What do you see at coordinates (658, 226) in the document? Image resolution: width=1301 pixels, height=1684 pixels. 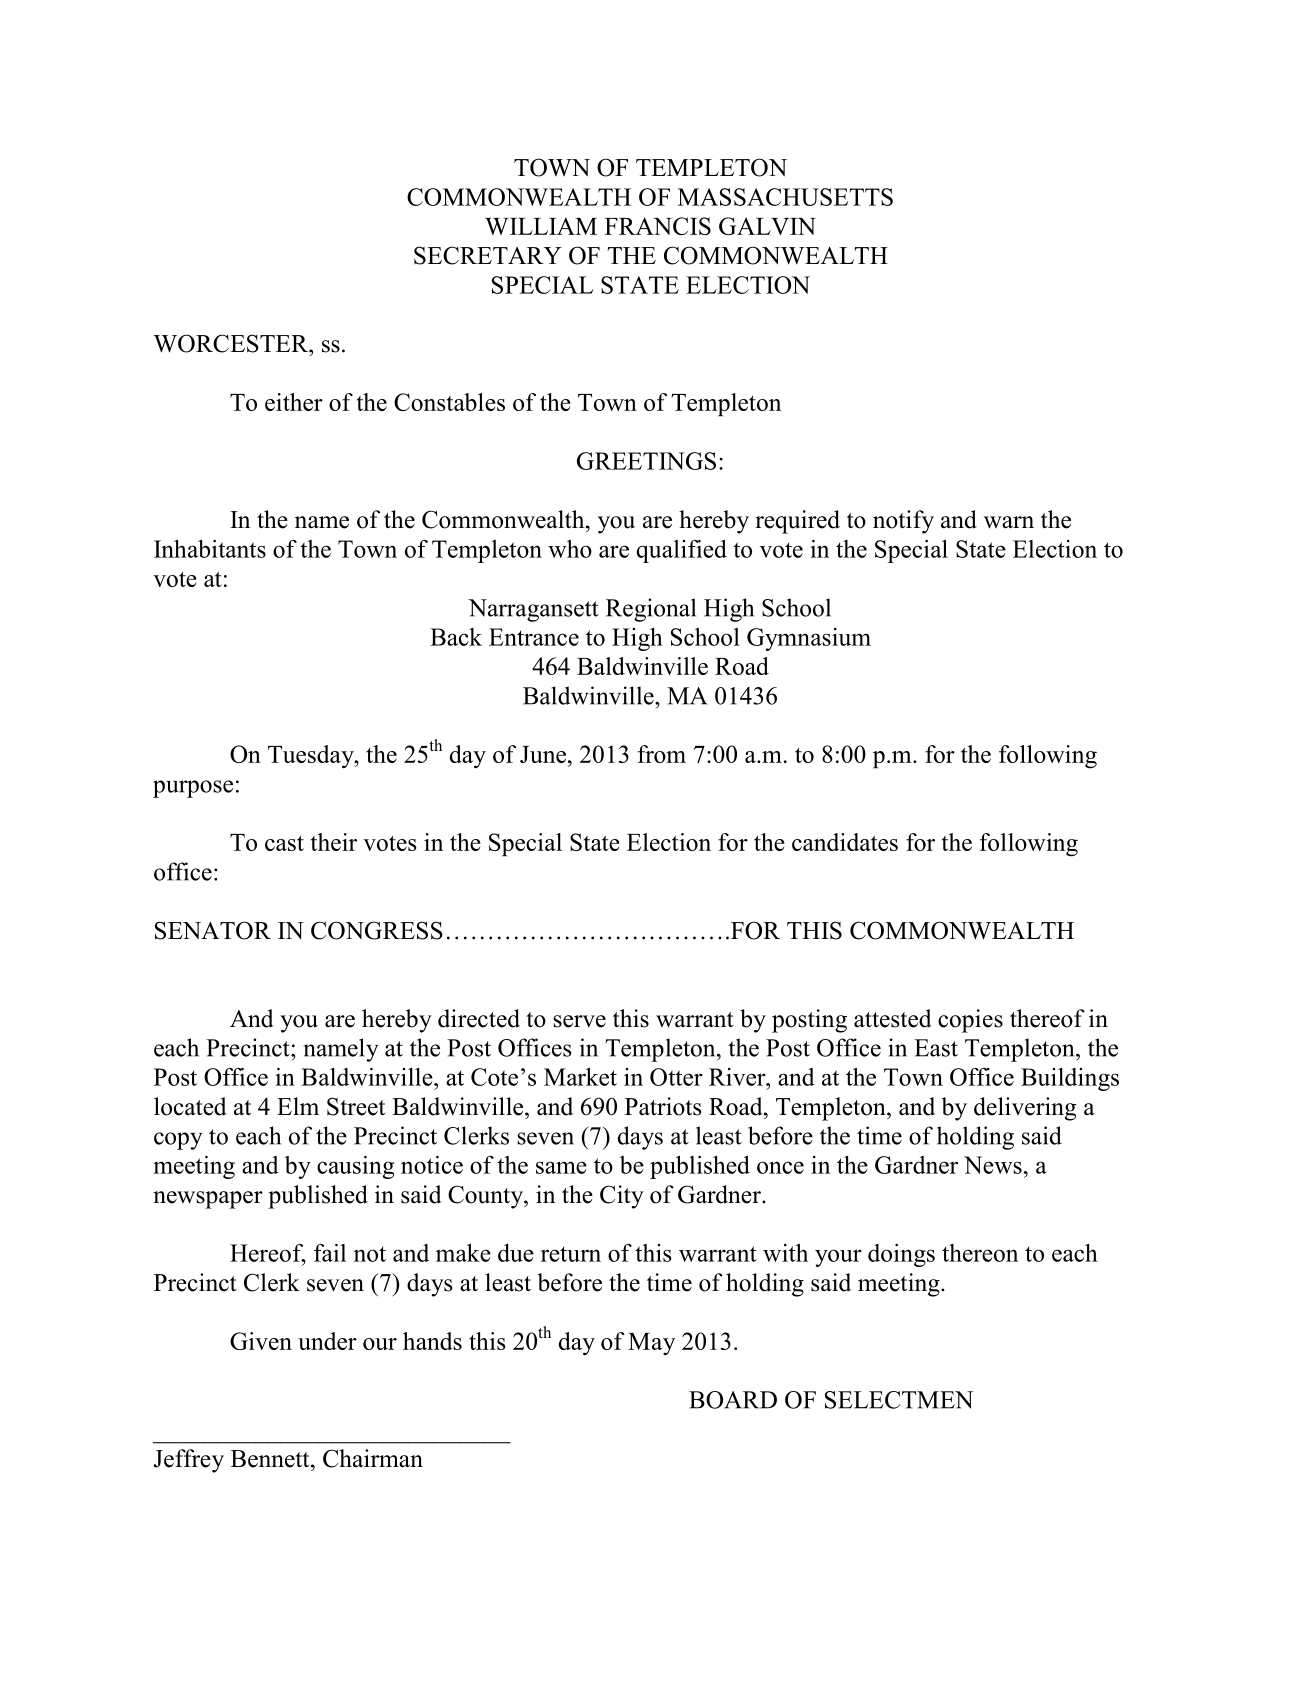 I see `FRANCIS` at bounding box center [658, 226].
